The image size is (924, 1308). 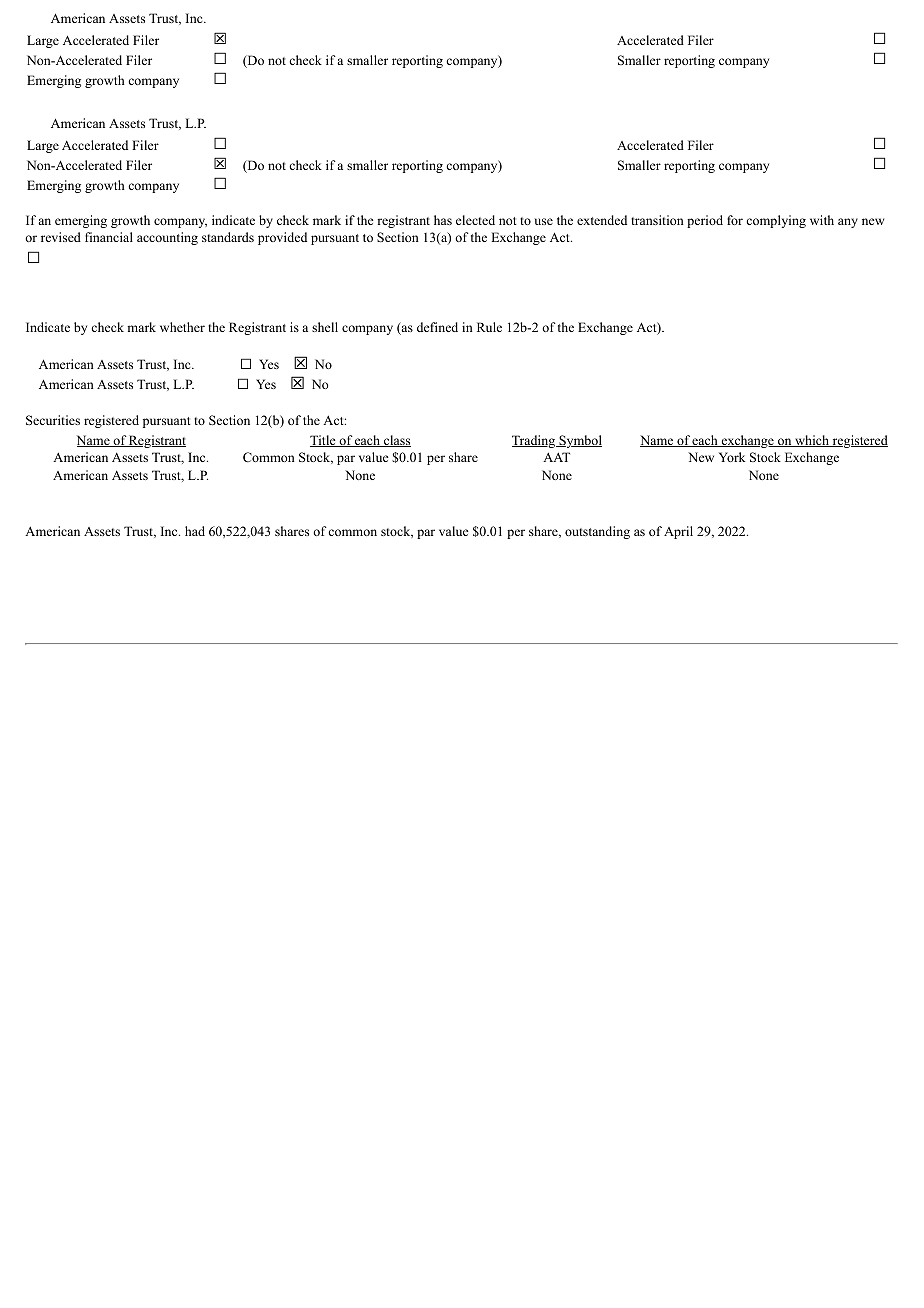 What do you see at coordinates (195, 531) in the screenshot?
I see `had` at bounding box center [195, 531].
